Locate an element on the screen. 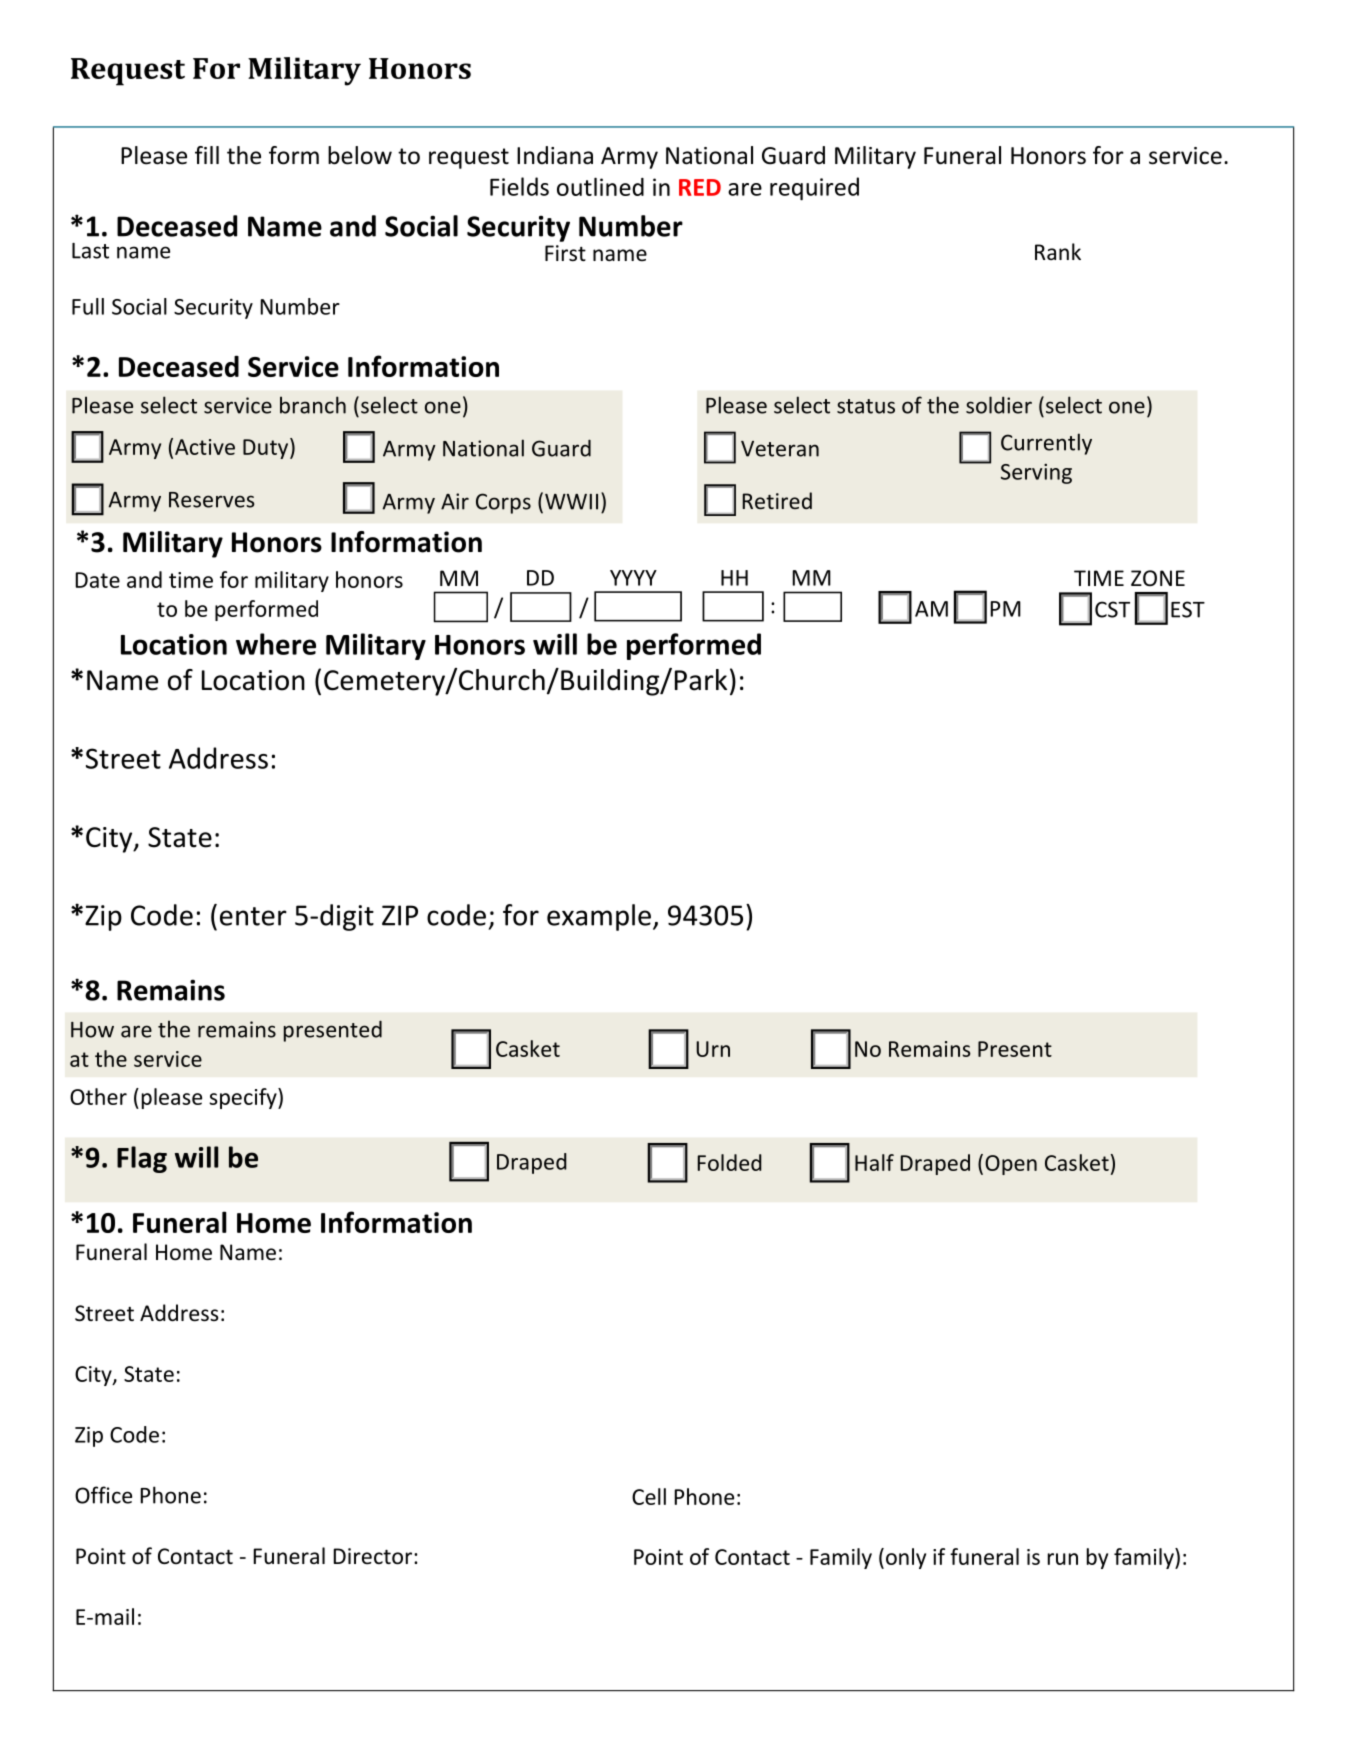 This screenshot has width=1347, height=1744. CST is located at coordinates (1112, 609).
